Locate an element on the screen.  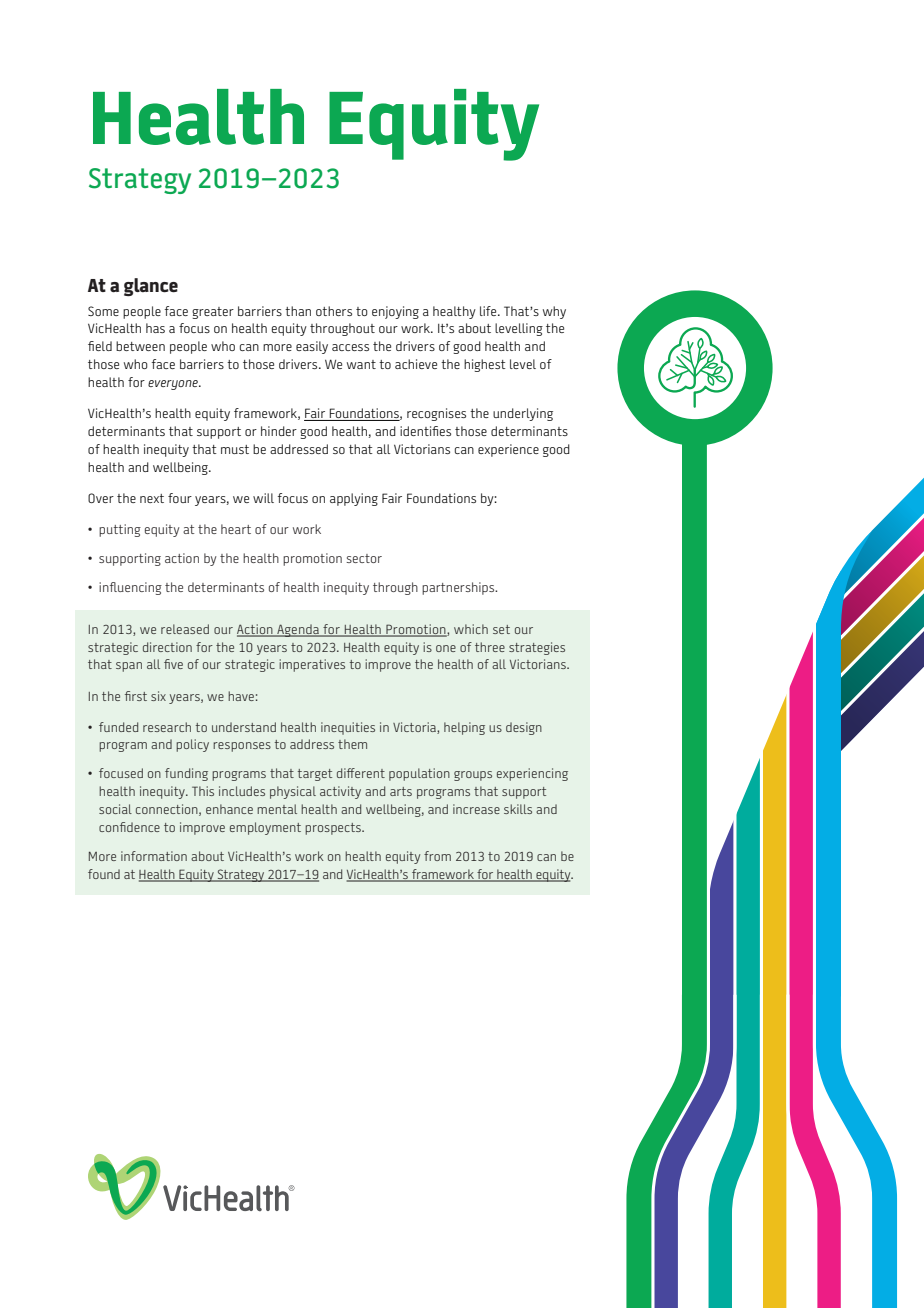
next is located at coordinates (152, 498).
